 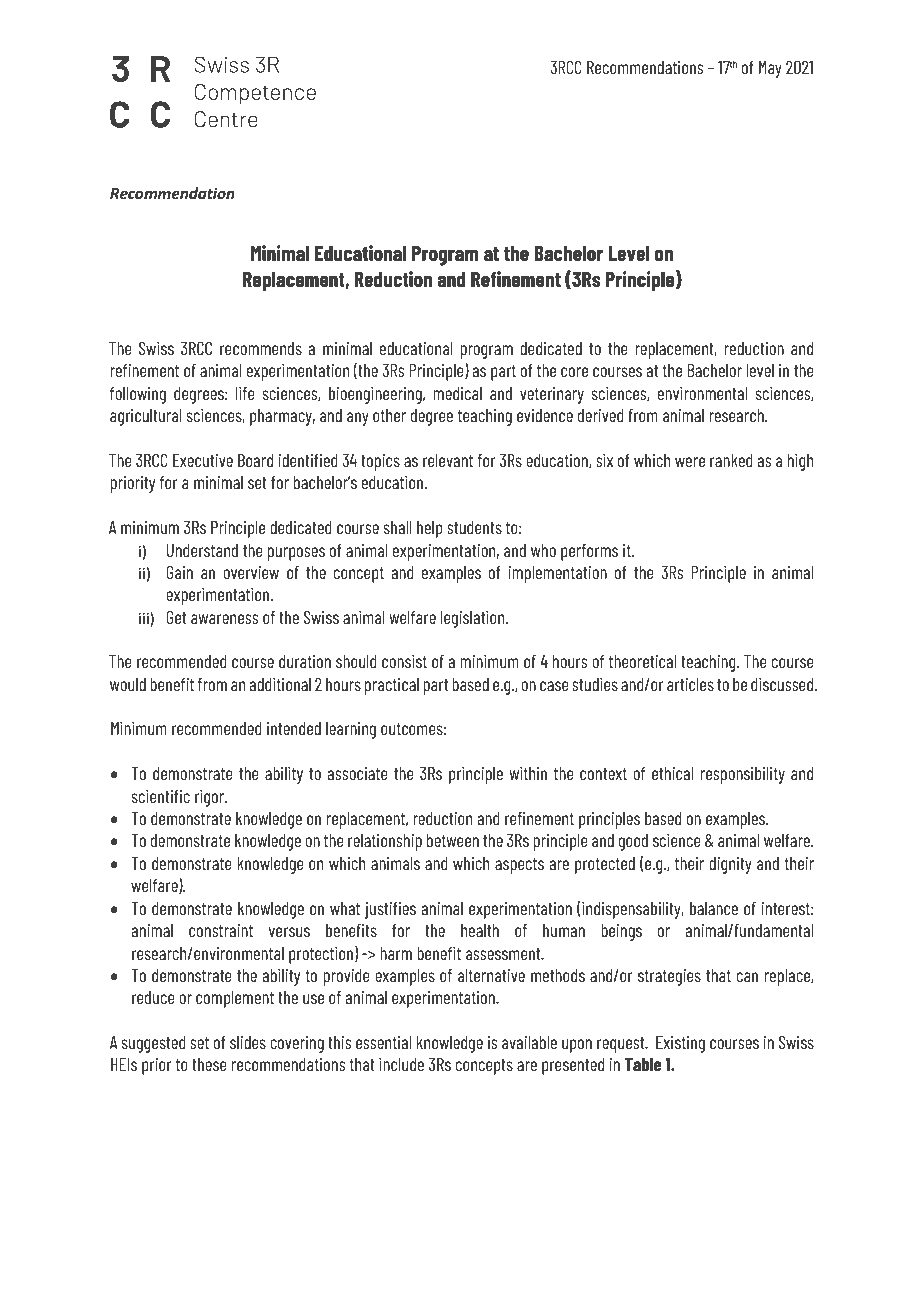 What do you see at coordinates (457, 393) in the screenshot?
I see `medical` at bounding box center [457, 393].
